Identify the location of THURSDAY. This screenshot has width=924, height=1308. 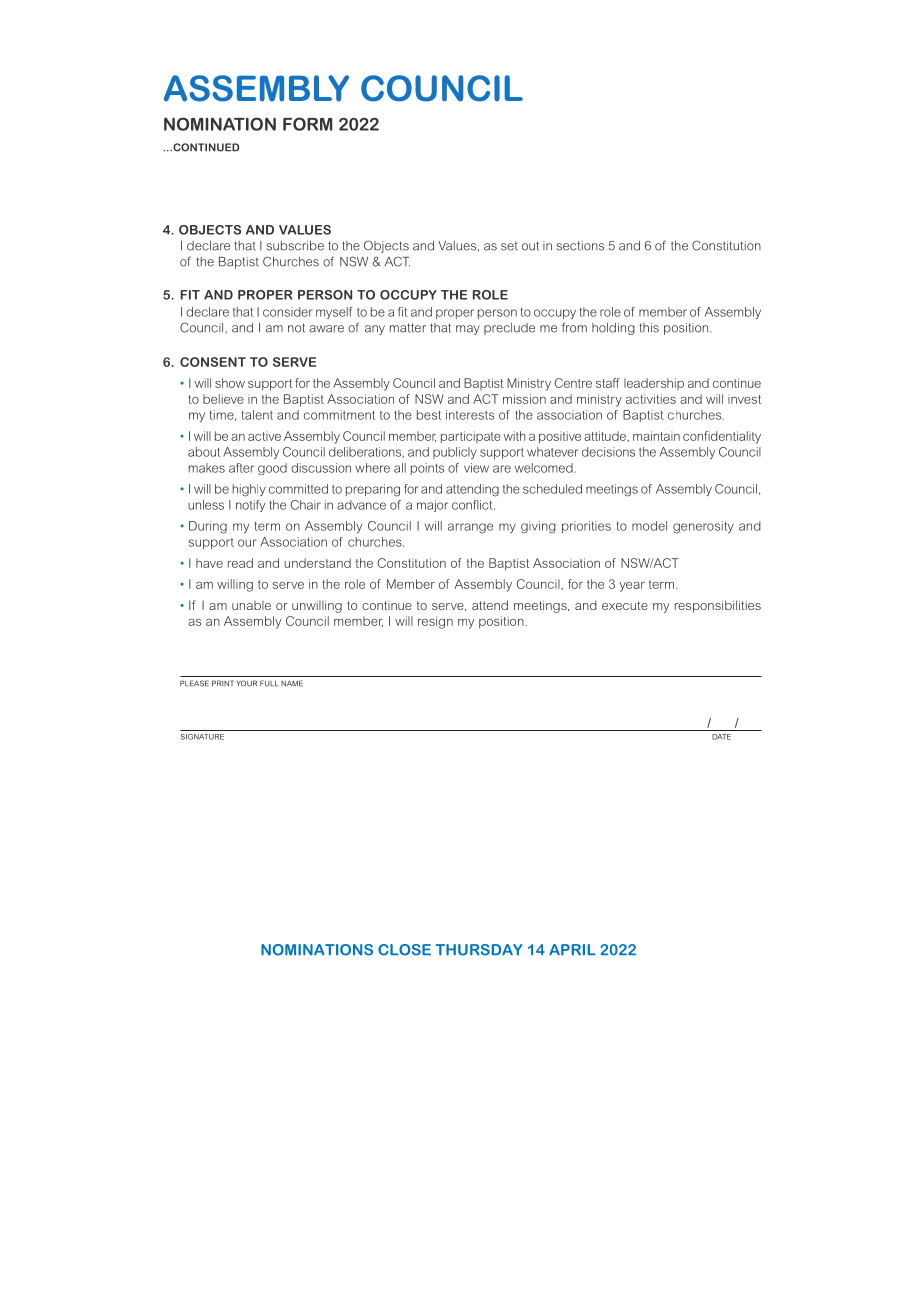
(479, 950).
